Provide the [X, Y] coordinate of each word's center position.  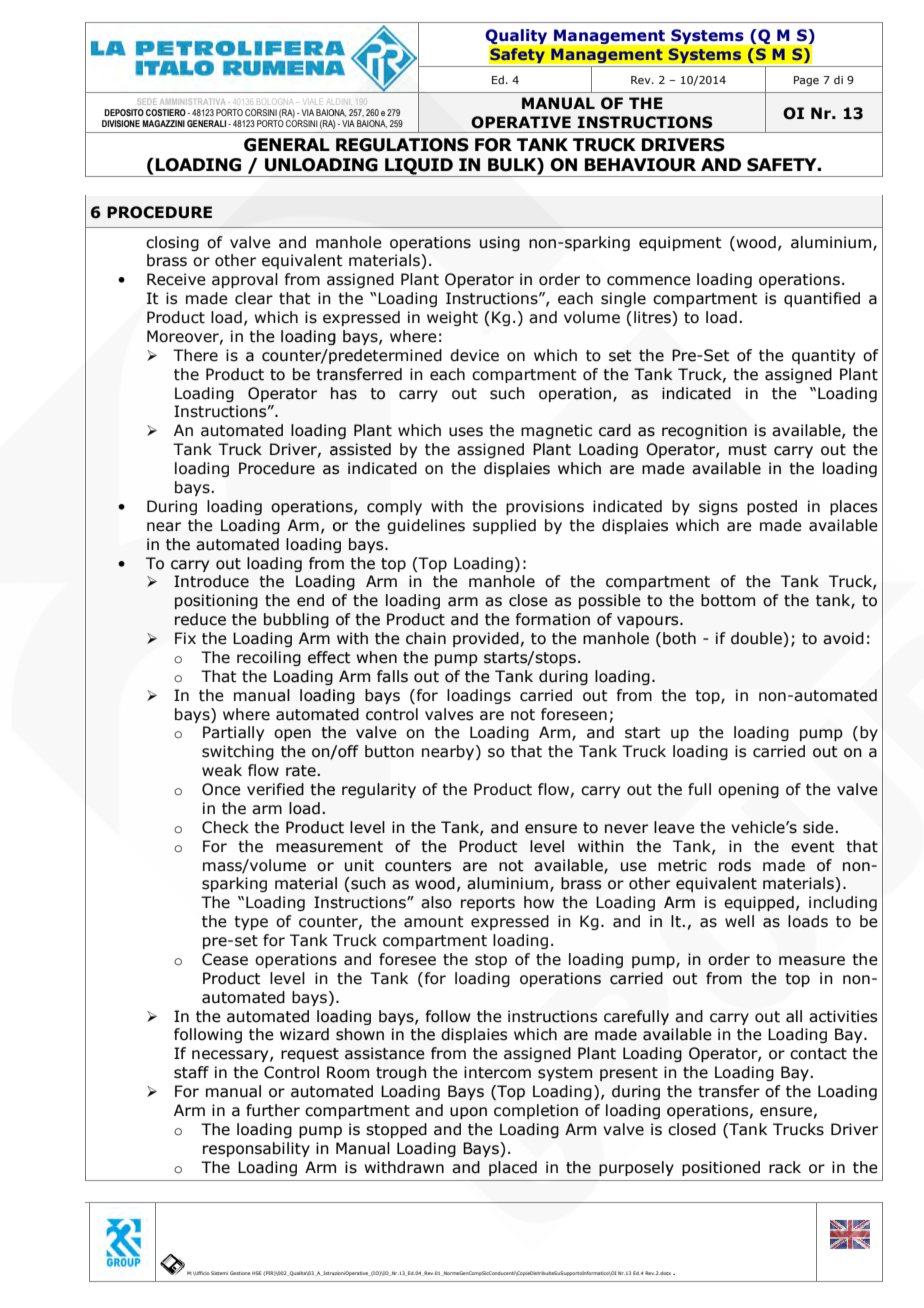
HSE [256, 1273]
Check [225, 827]
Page [806, 81]
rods [735, 865]
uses [466, 432]
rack [785, 1167]
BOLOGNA [275, 101]
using [500, 243]
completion [536, 1111]
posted [772, 507]
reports [488, 904]
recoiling [269, 658]
